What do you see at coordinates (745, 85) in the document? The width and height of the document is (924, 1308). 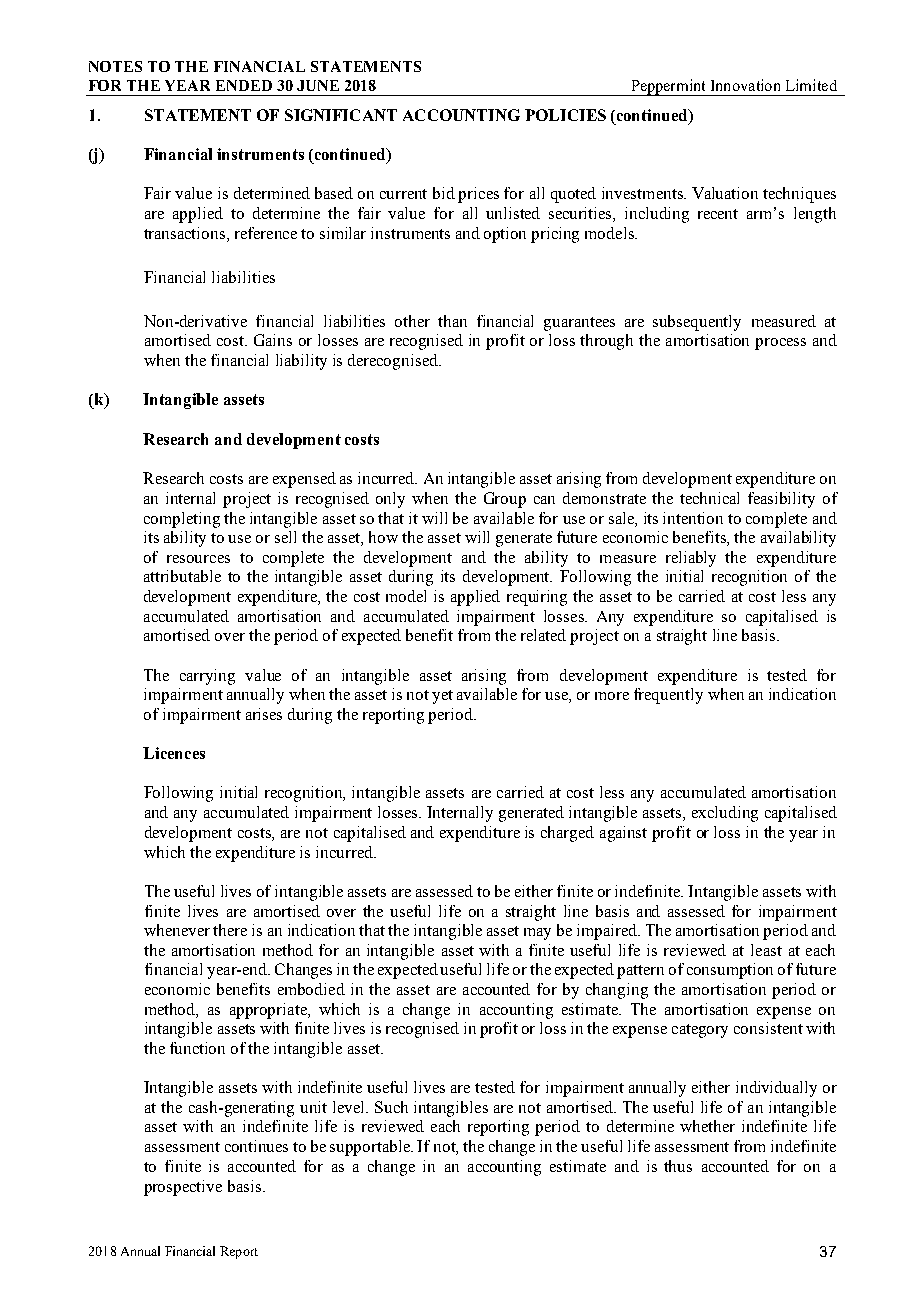 I see `Innovation` at bounding box center [745, 85].
